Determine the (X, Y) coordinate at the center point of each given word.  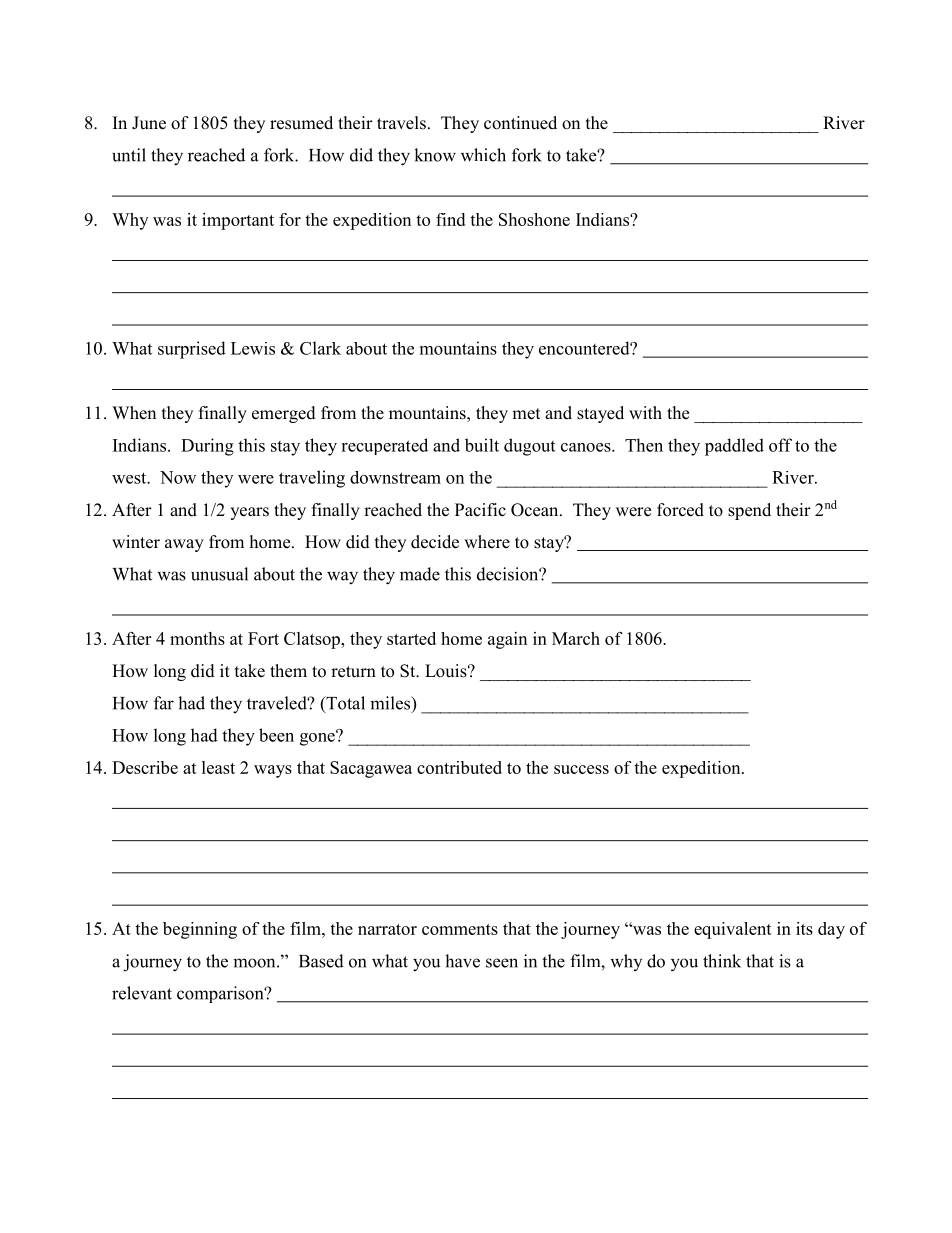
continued (520, 123)
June (149, 123)
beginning (200, 930)
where (487, 542)
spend (749, 511)
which (483, 155)
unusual (219, 574)
